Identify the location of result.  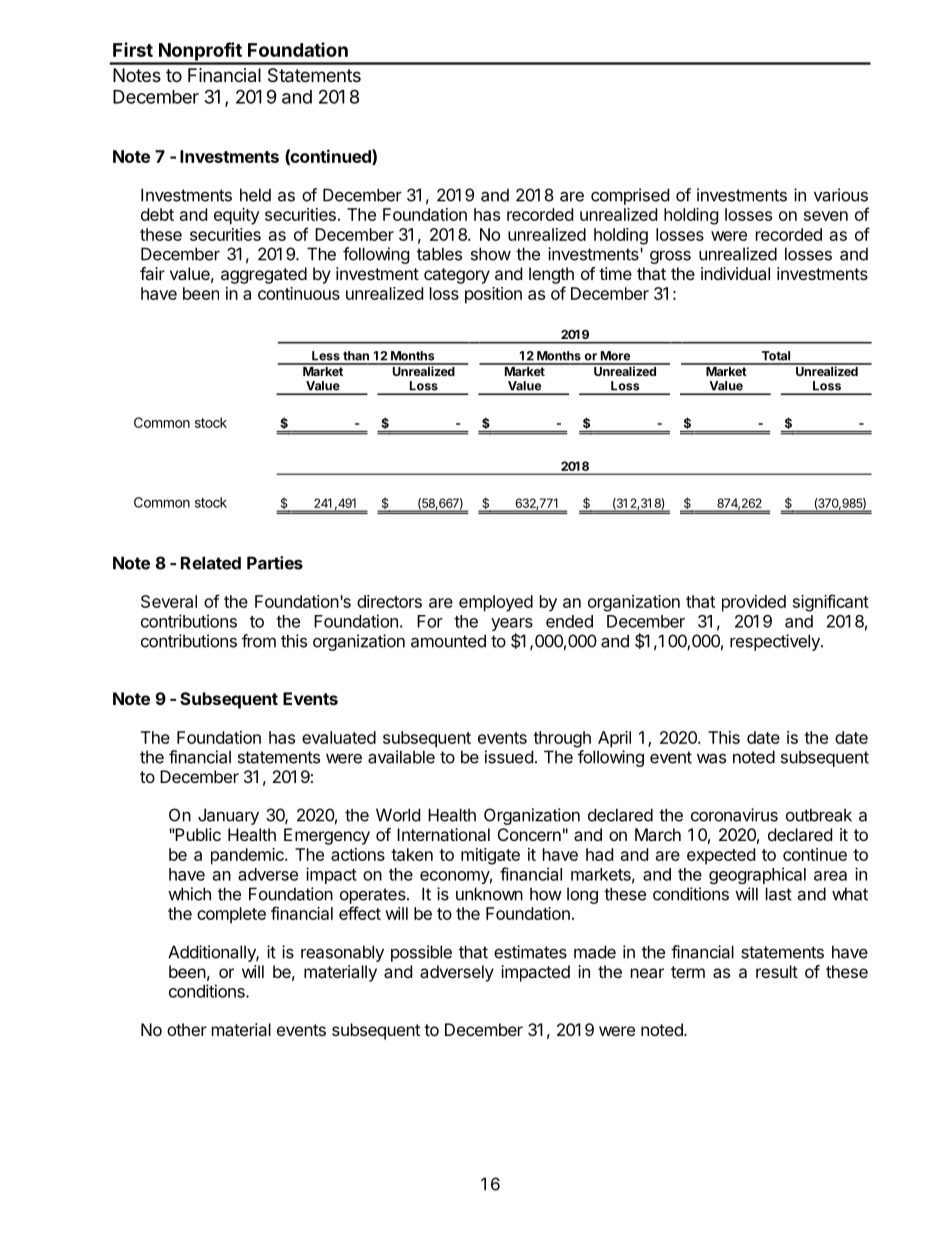
(777, 971).
